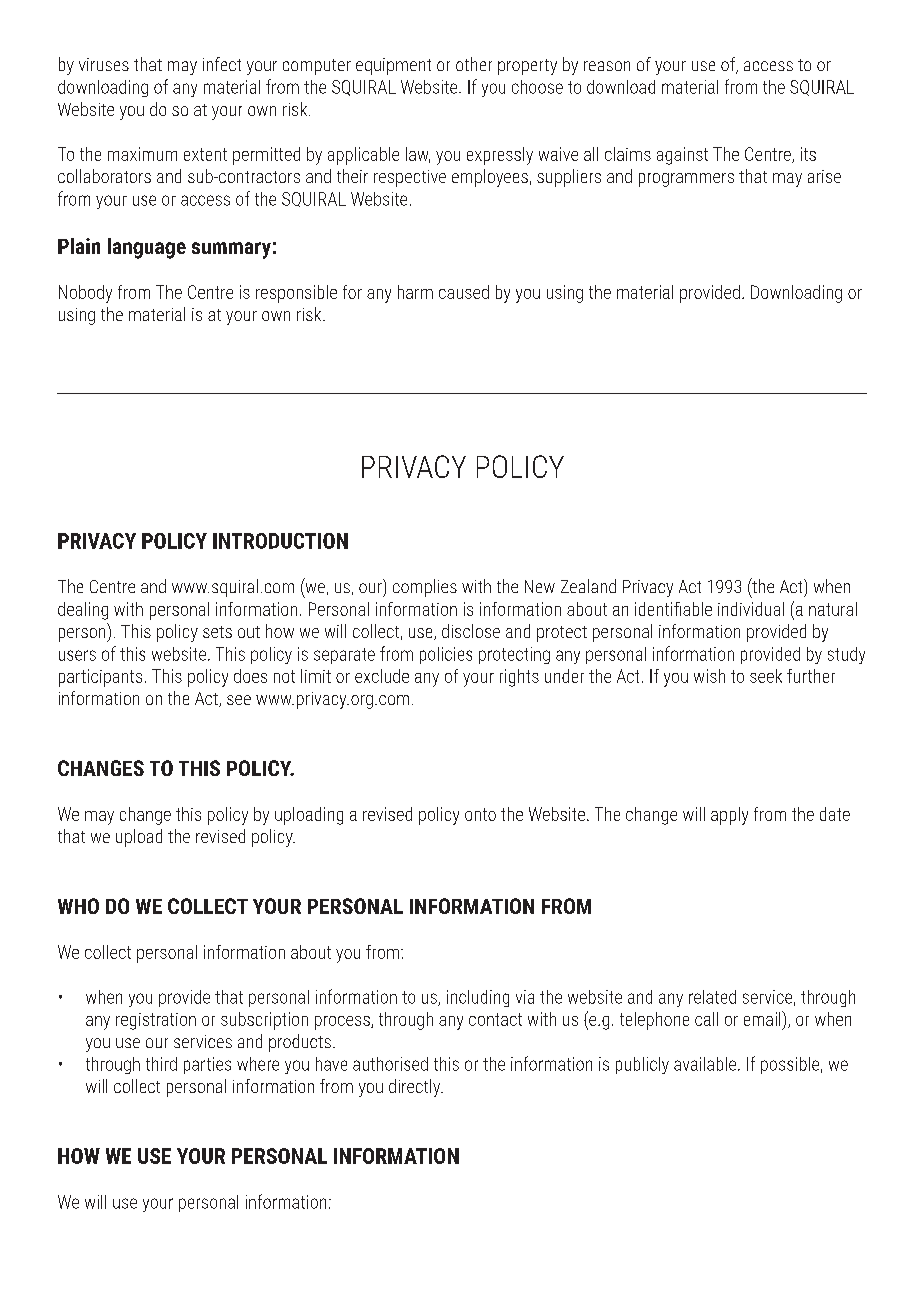 The height and width of the document is (1308, 924). I want to click on complies, so click(425, 588).
